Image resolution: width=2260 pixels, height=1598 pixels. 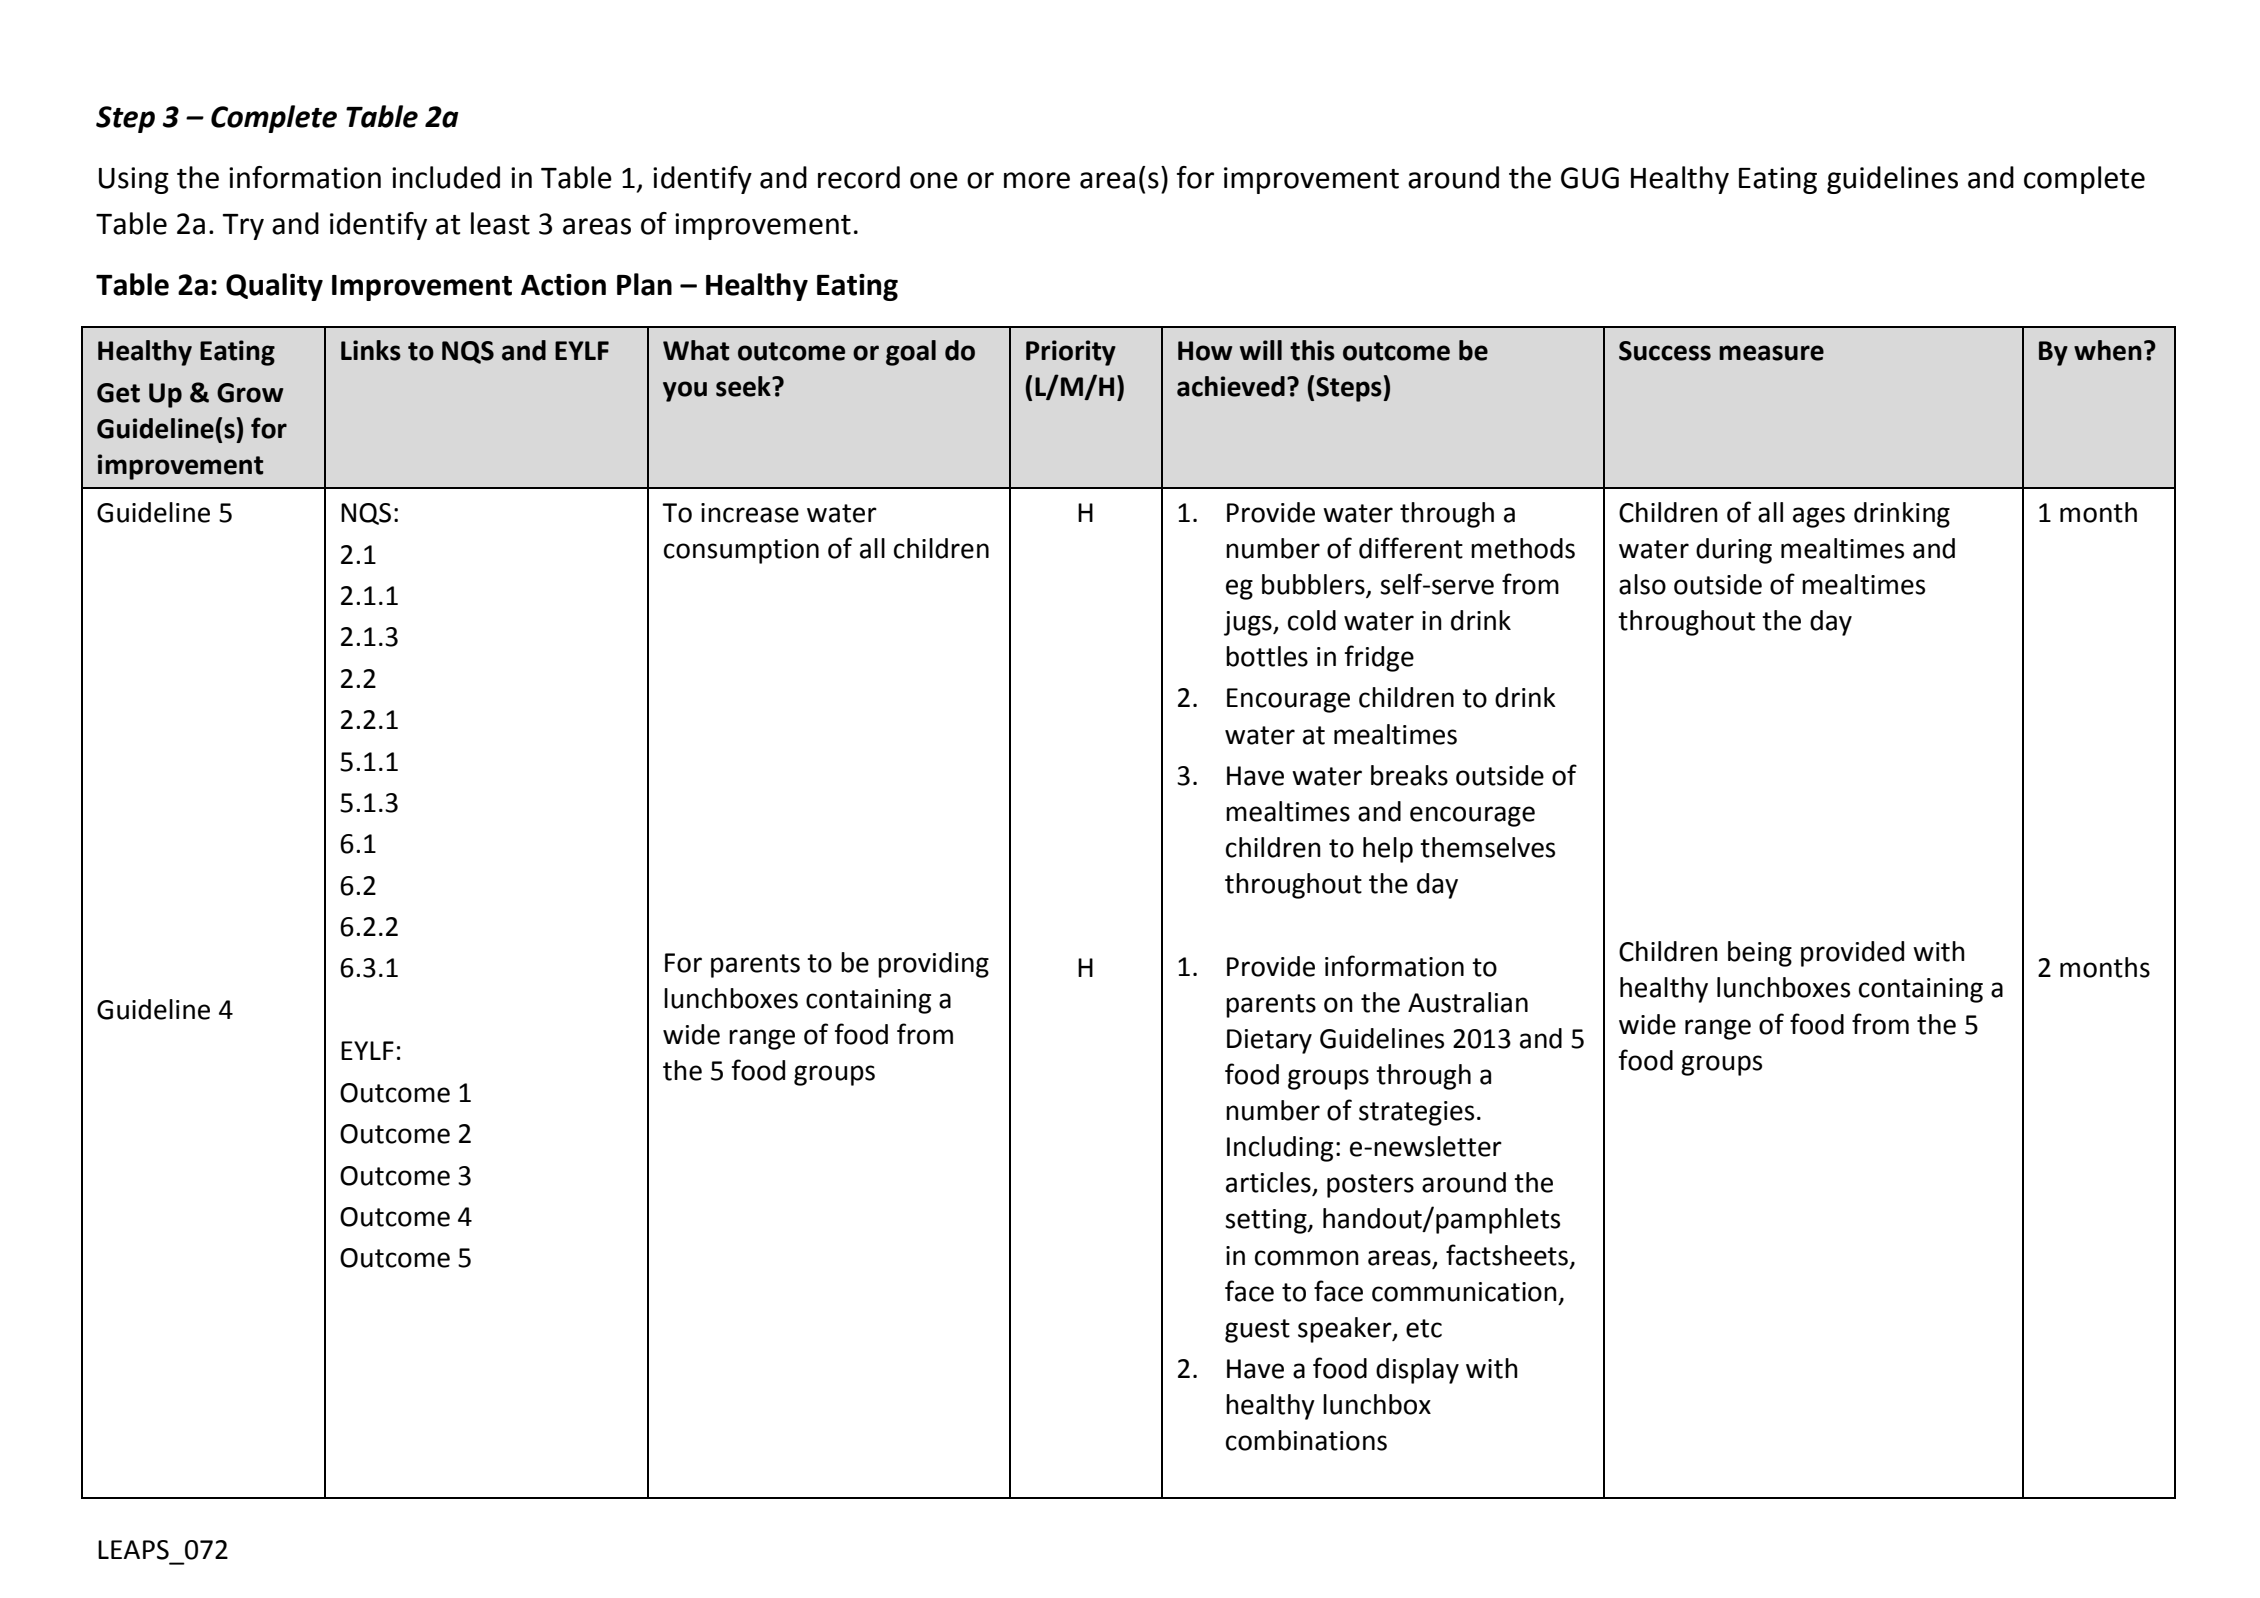 I want to click on Dietary, so click(x=1269, y=1041).
